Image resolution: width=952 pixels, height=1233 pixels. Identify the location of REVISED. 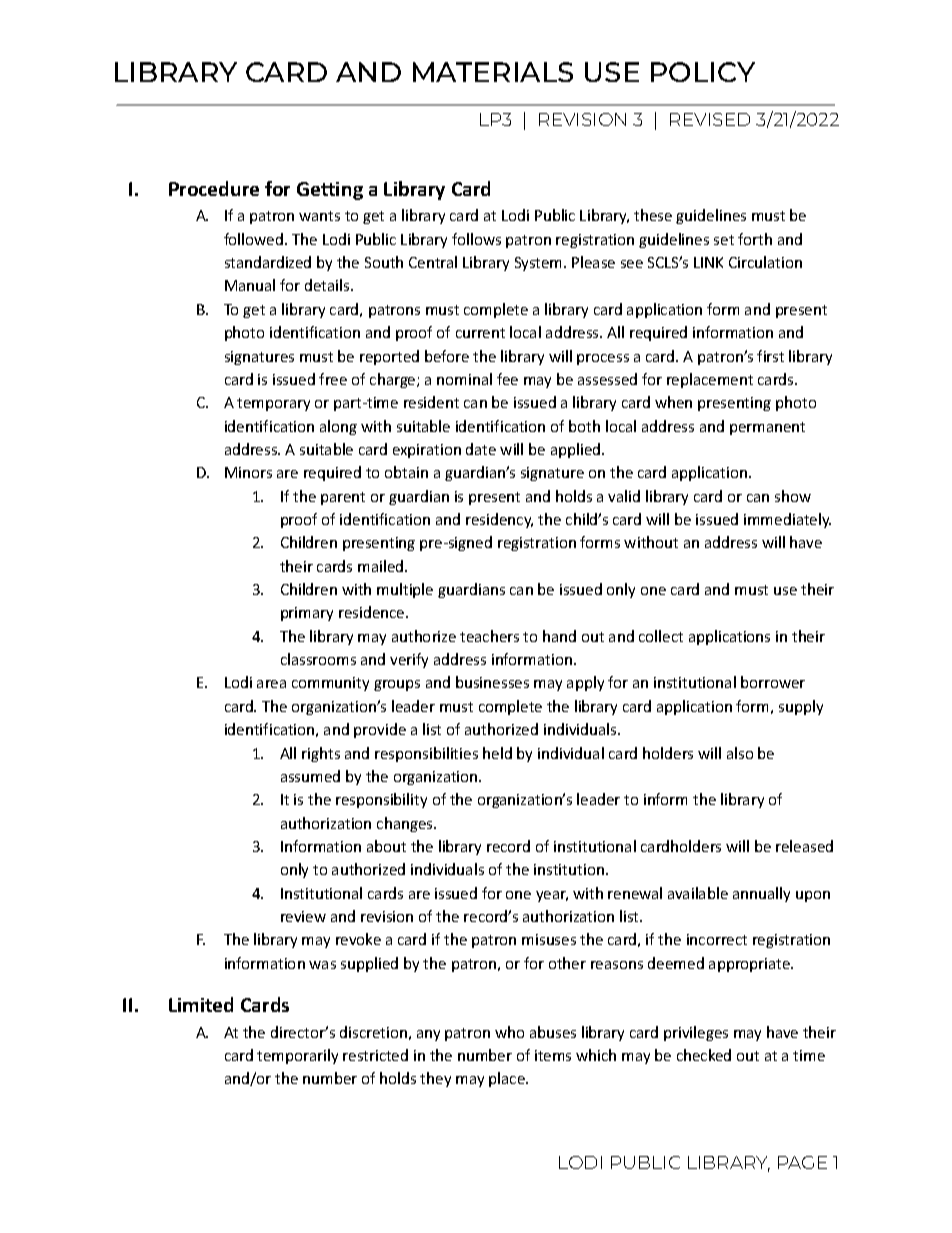
(710, 119).
